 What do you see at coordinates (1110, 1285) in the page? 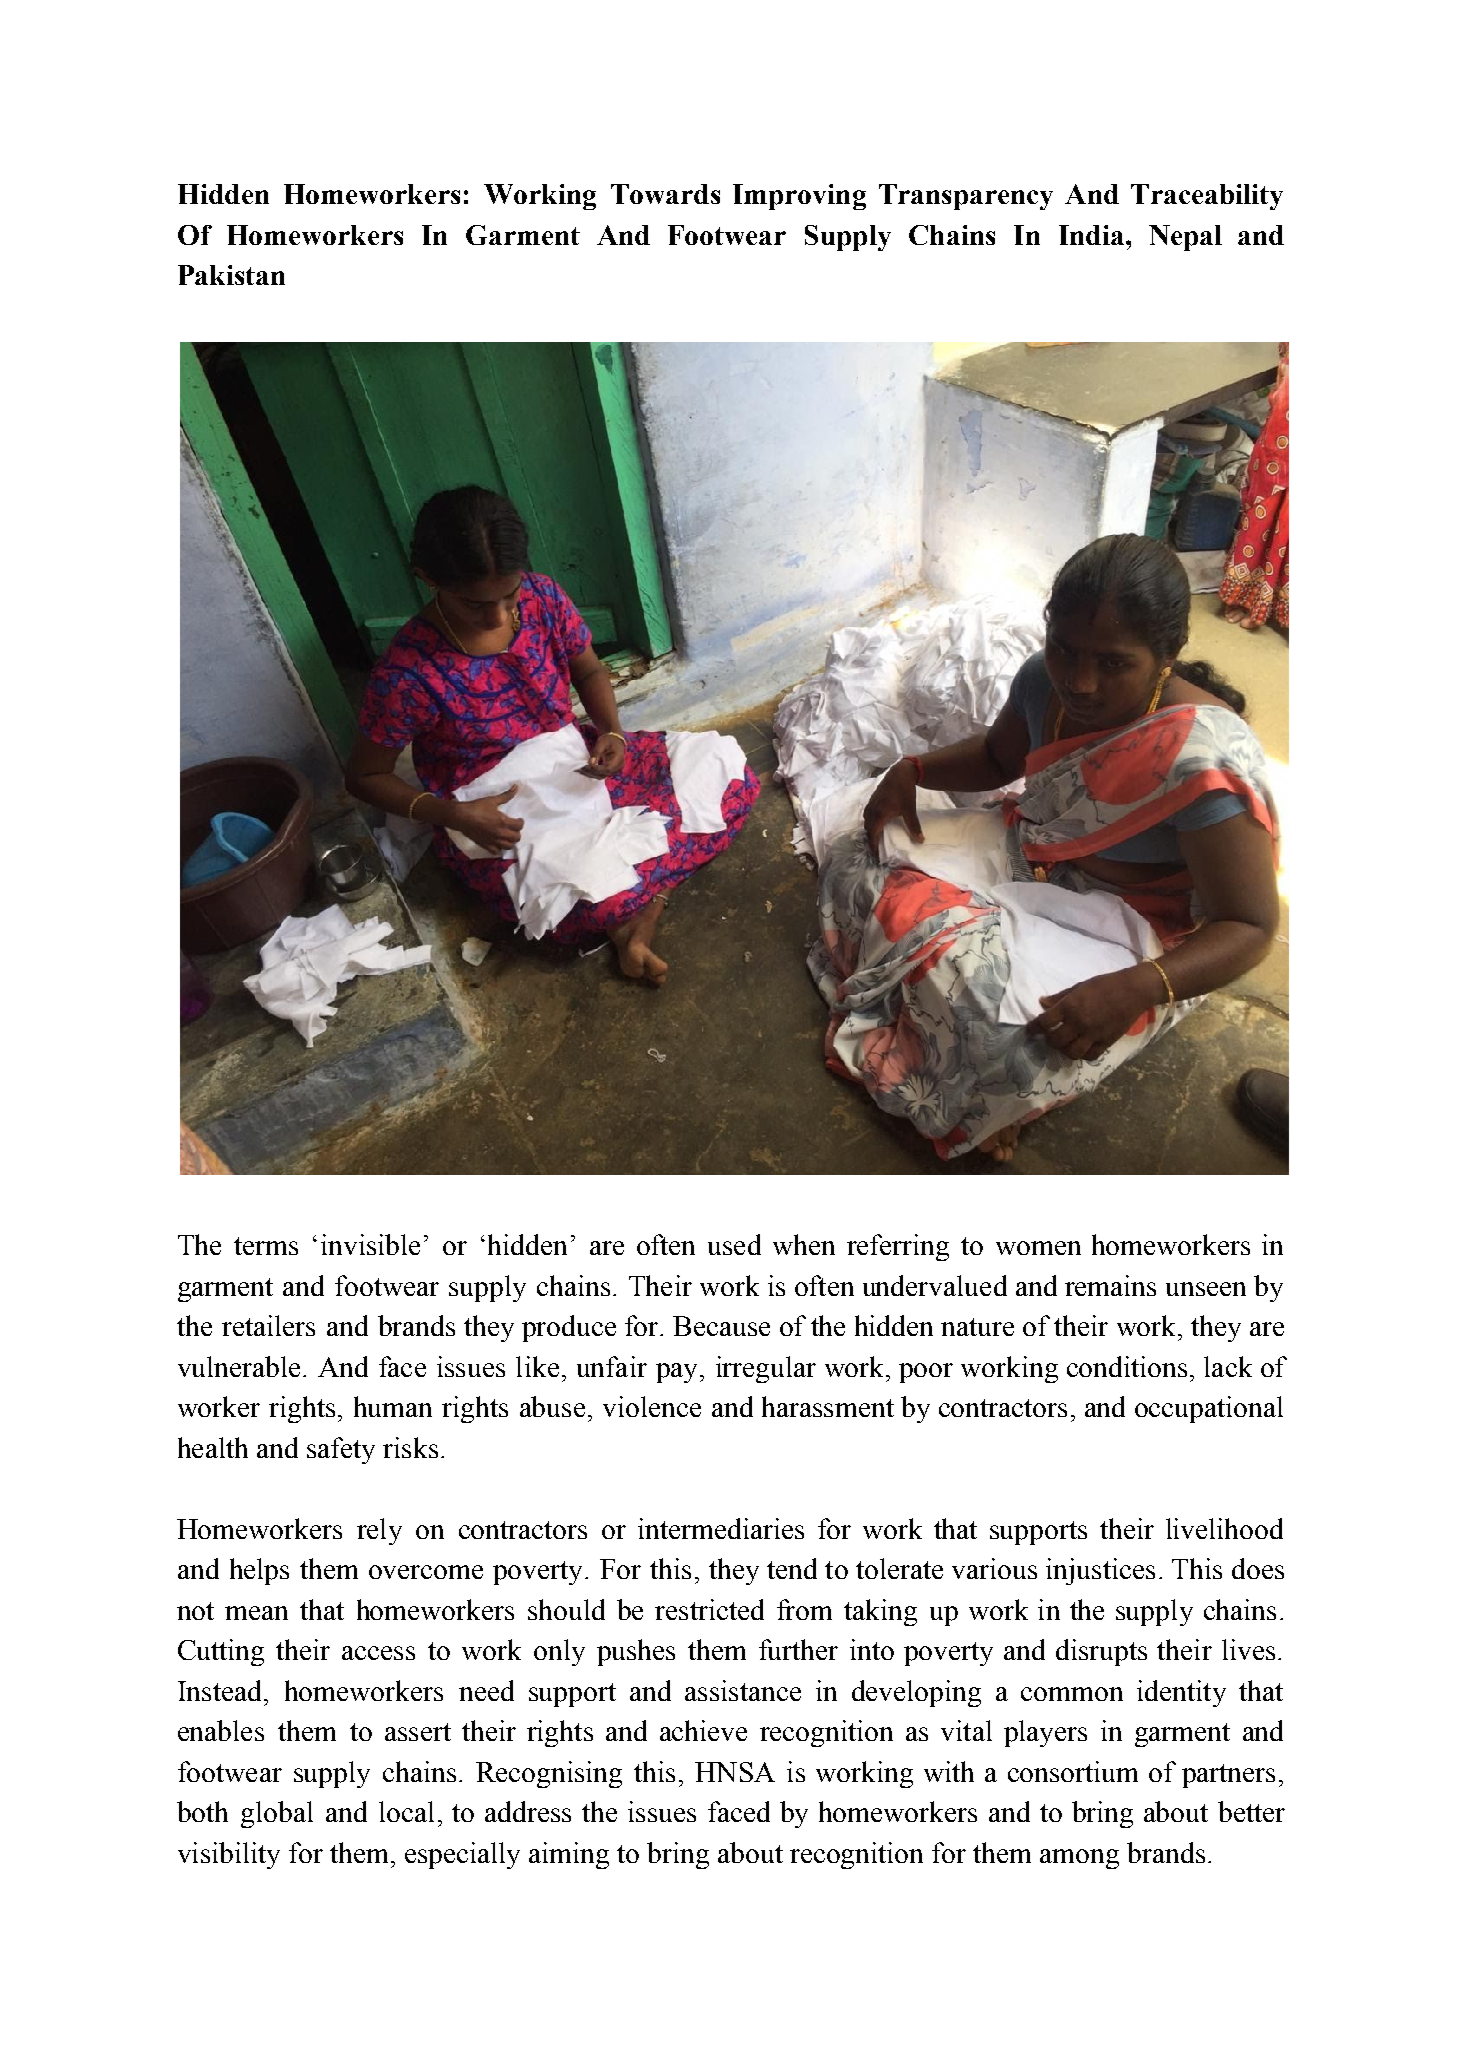
I see `remains` at bounding box center [1110, 1285].
